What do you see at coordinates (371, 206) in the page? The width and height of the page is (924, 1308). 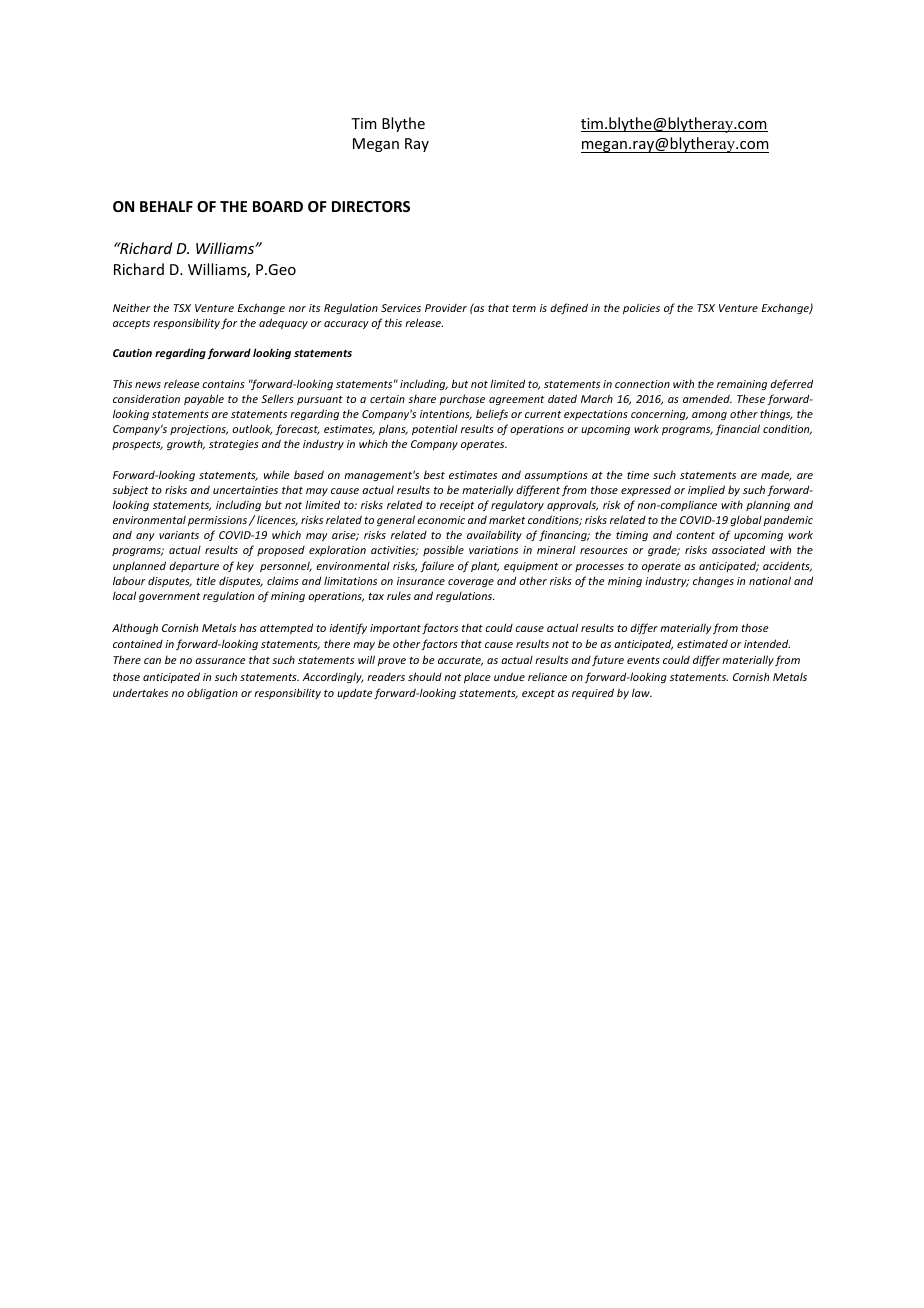 I see `DIRECTORS` at bounding box center [371, 206].
